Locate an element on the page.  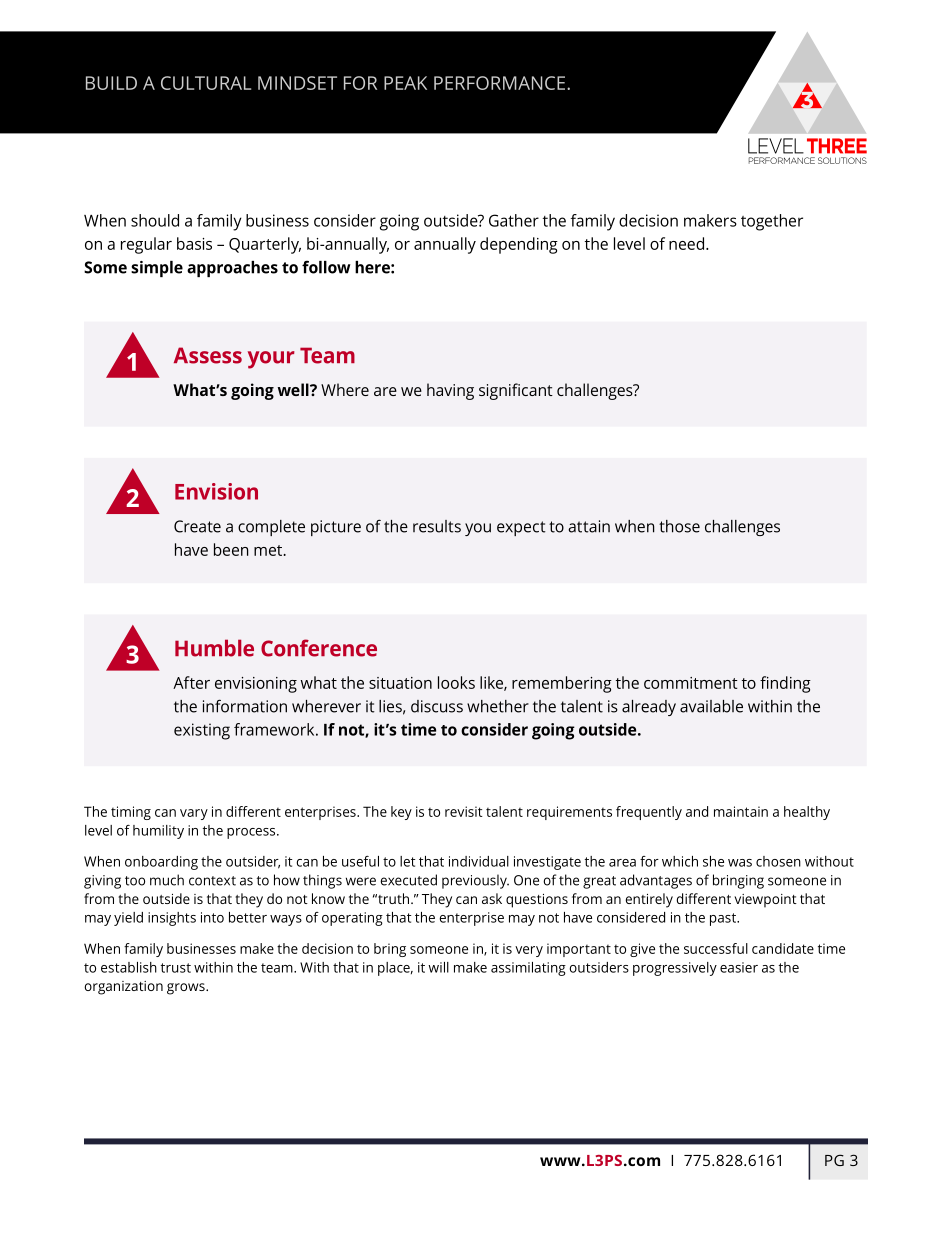
results is located at coordinates (437, 526).
